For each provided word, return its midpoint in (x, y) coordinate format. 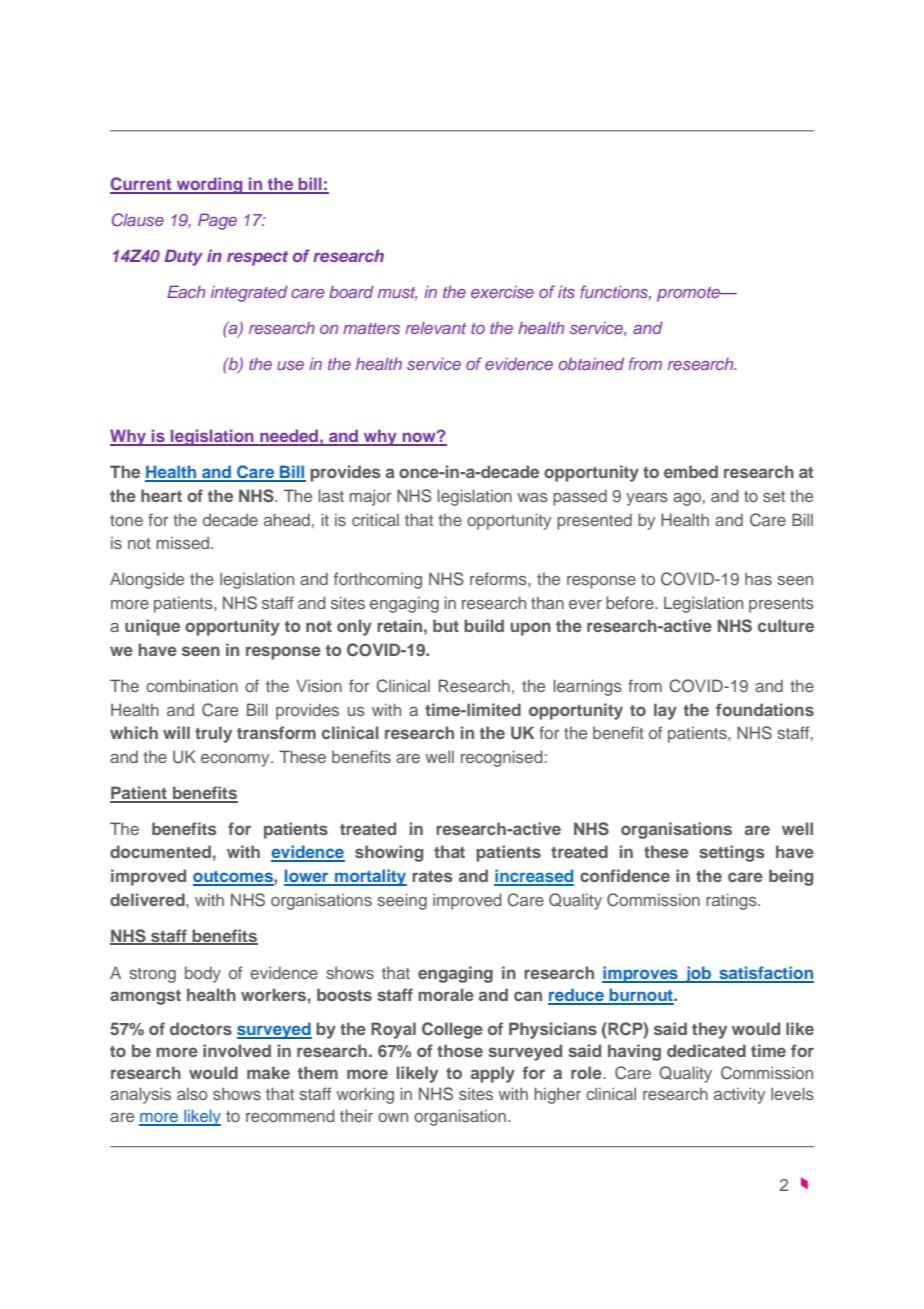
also (192, 1093)
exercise (502, 292)
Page (217, 221)
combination (192, 685)
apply (493, 1074)
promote (690, 294)
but (446, 625)
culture (786, 625)
